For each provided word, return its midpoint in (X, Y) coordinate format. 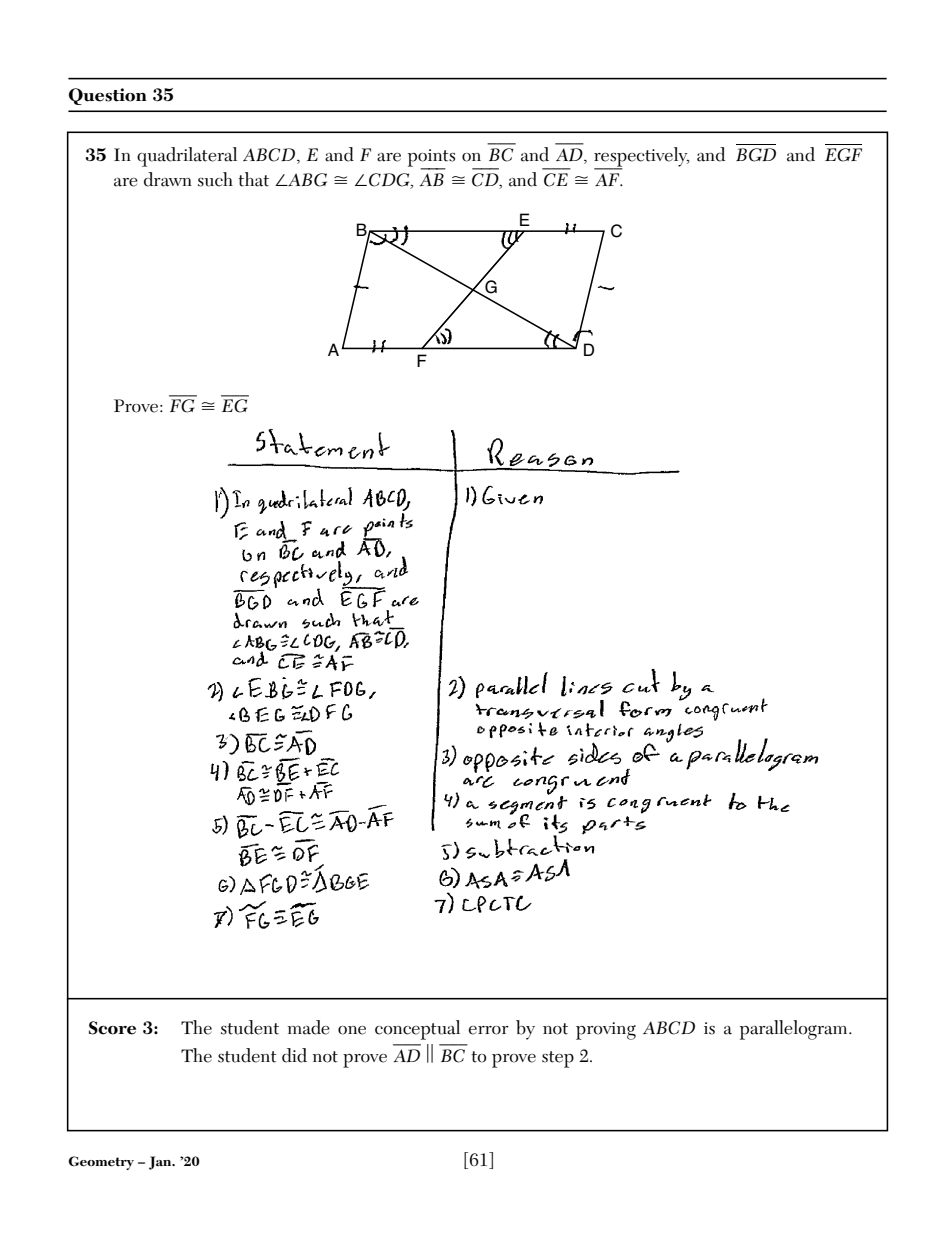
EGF (843, 155)
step (558, 1059)
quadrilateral (187, 157)
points (431, 159)
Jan (161, 1163)
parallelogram (795, 1030)
